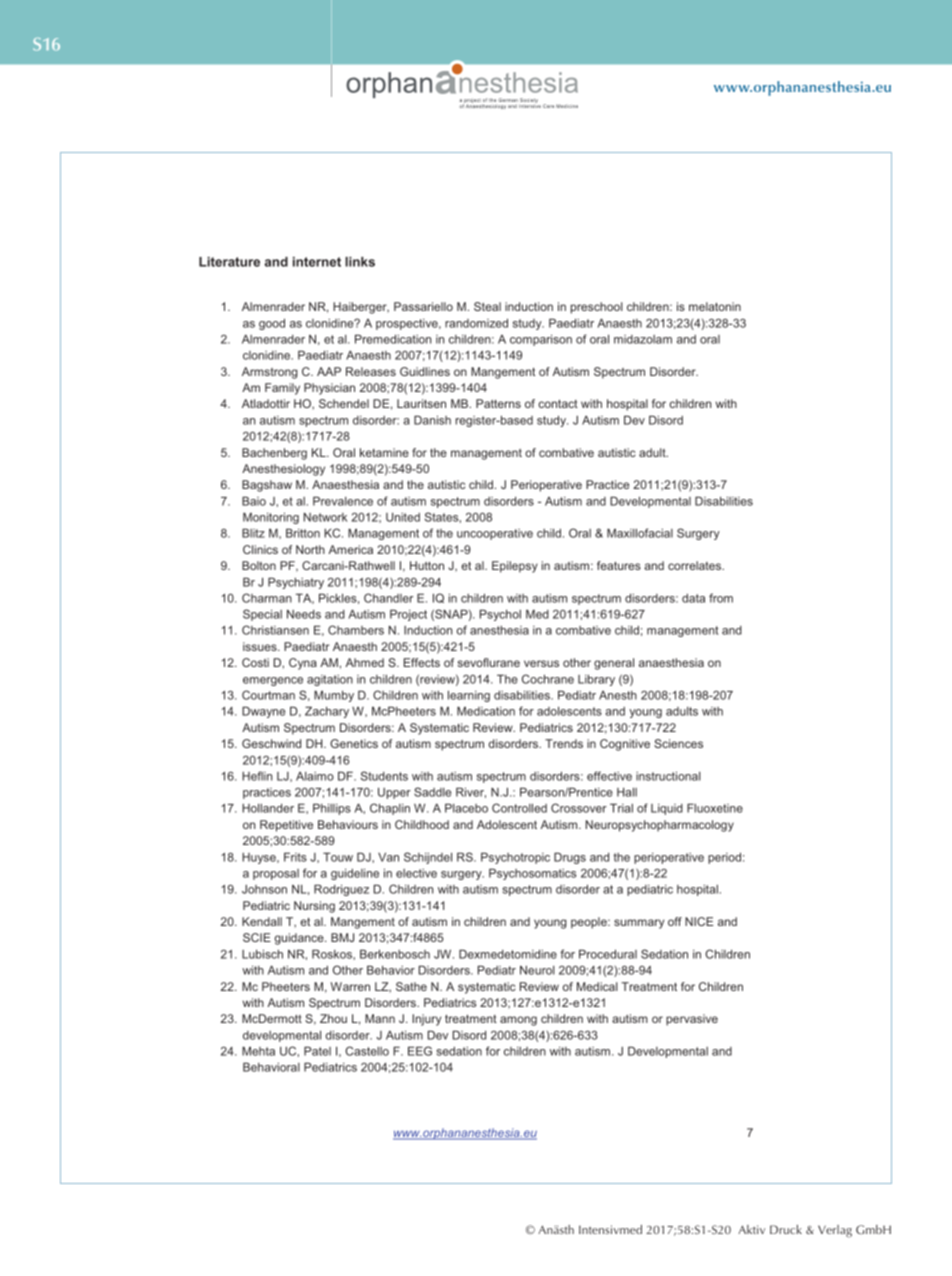  I want to click on internet, so click(317, 262).
